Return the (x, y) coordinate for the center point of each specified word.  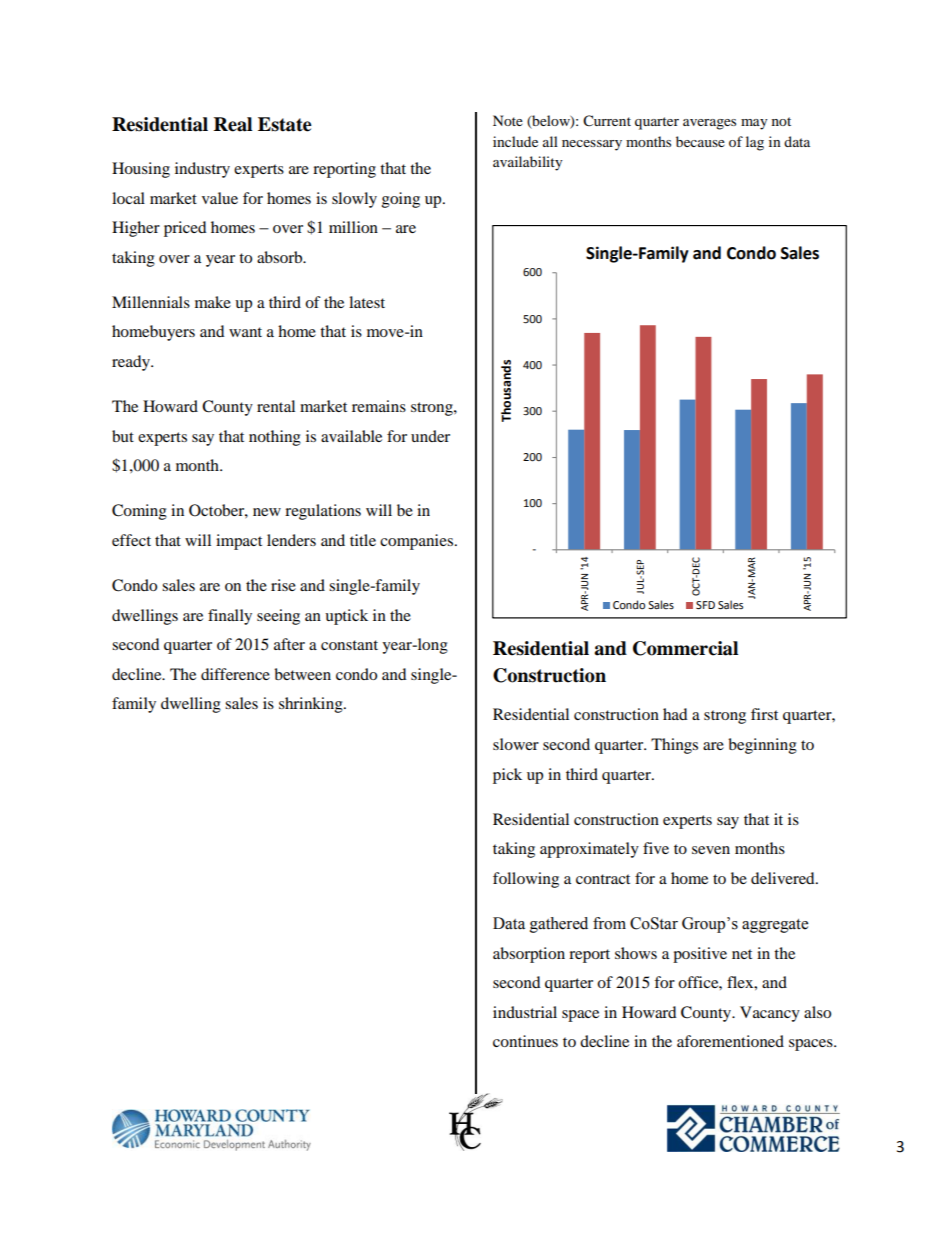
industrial (525, 1012)
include (515, 141)
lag (755, 143)
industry (202, 170)
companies (418, 542)
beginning (762, 746)
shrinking (312, 705)
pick (507, 776)
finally (230, 617)
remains (379, 406)
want (245, 332)
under (430, 436)
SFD (705, 605)
